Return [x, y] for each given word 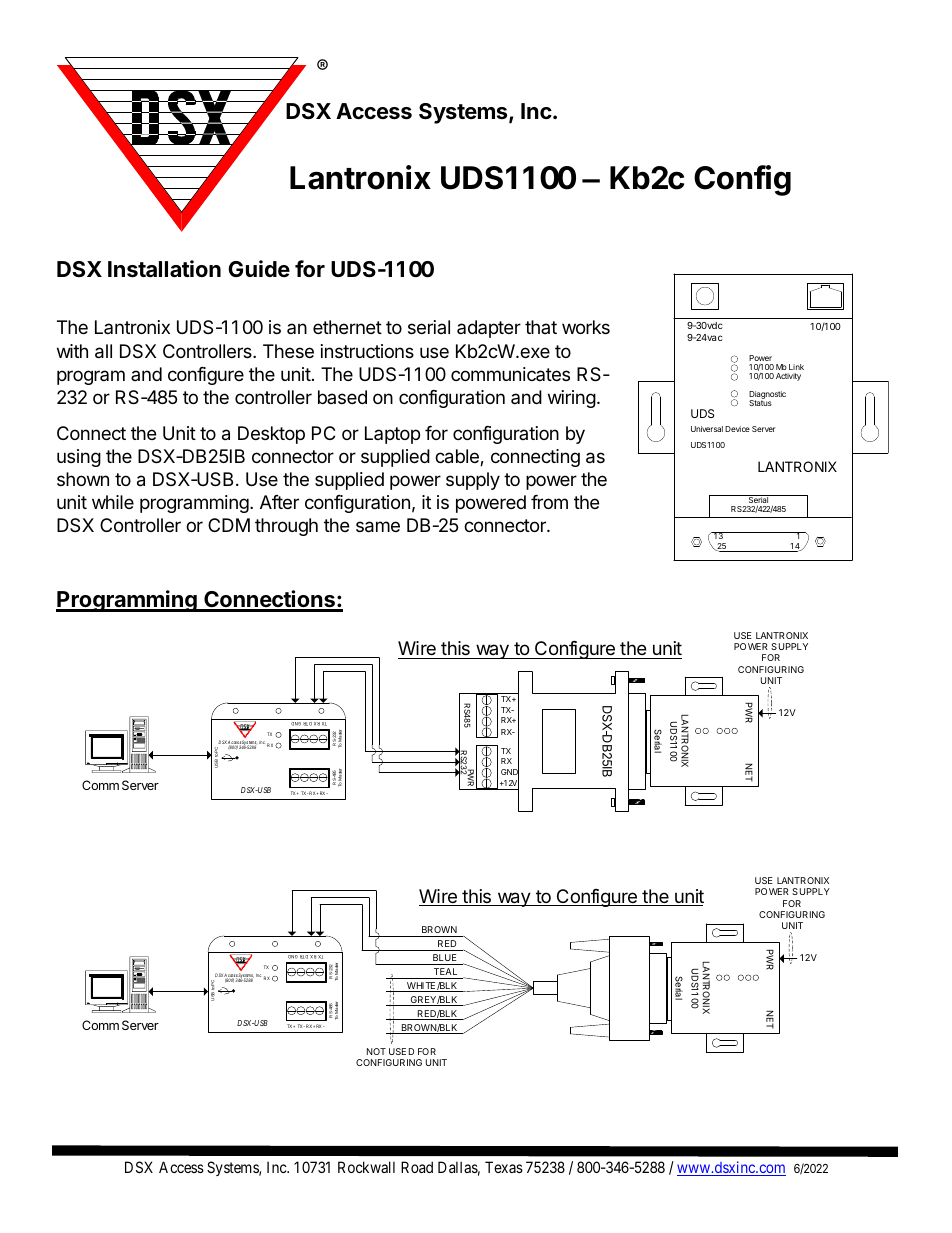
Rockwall [366, 1167]
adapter [489, 329]
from [549, 502]
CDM [229, 525]
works [586, 327]
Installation [164, 269]
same [378, 527]
